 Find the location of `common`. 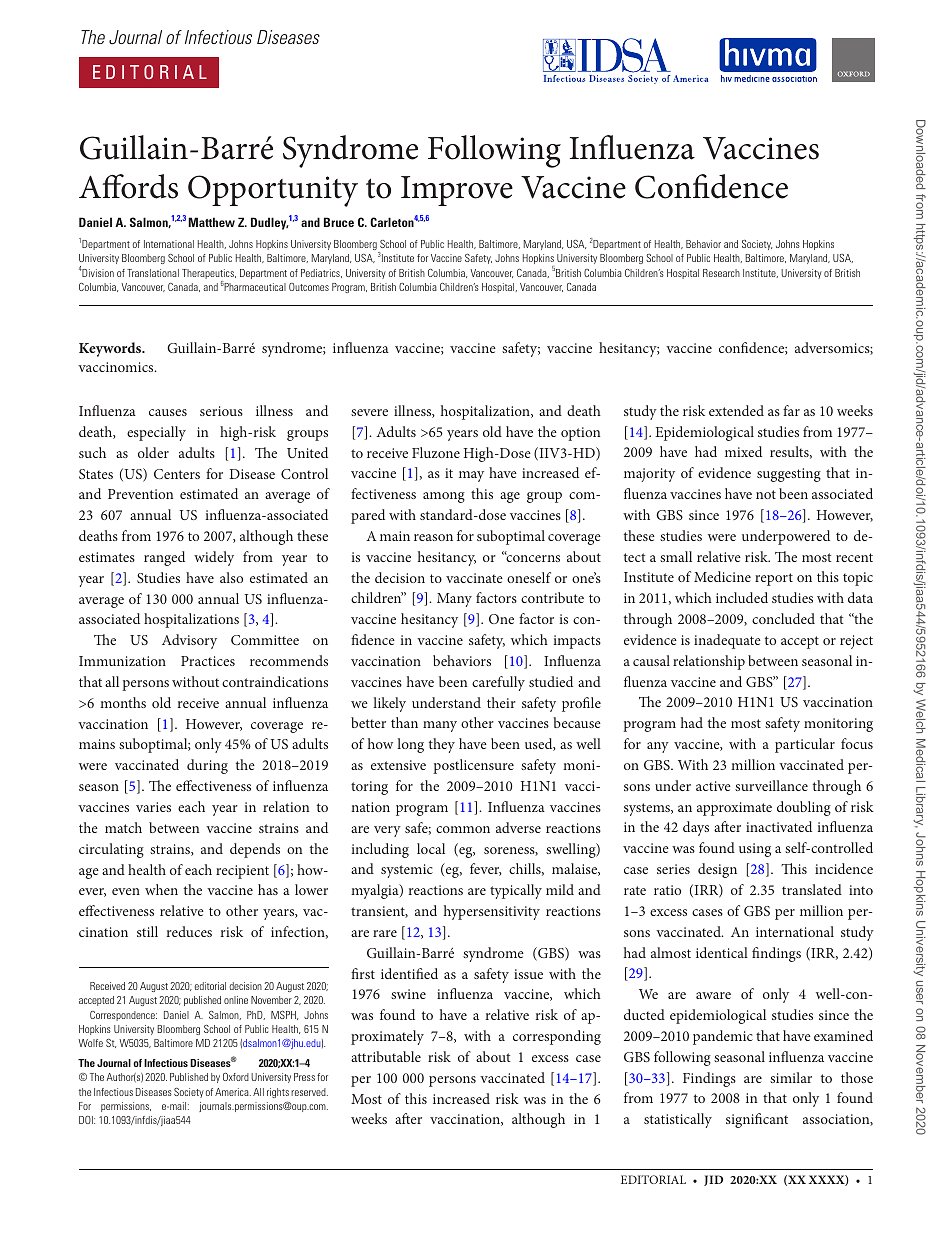

common is located at coordinates (463, 829).
